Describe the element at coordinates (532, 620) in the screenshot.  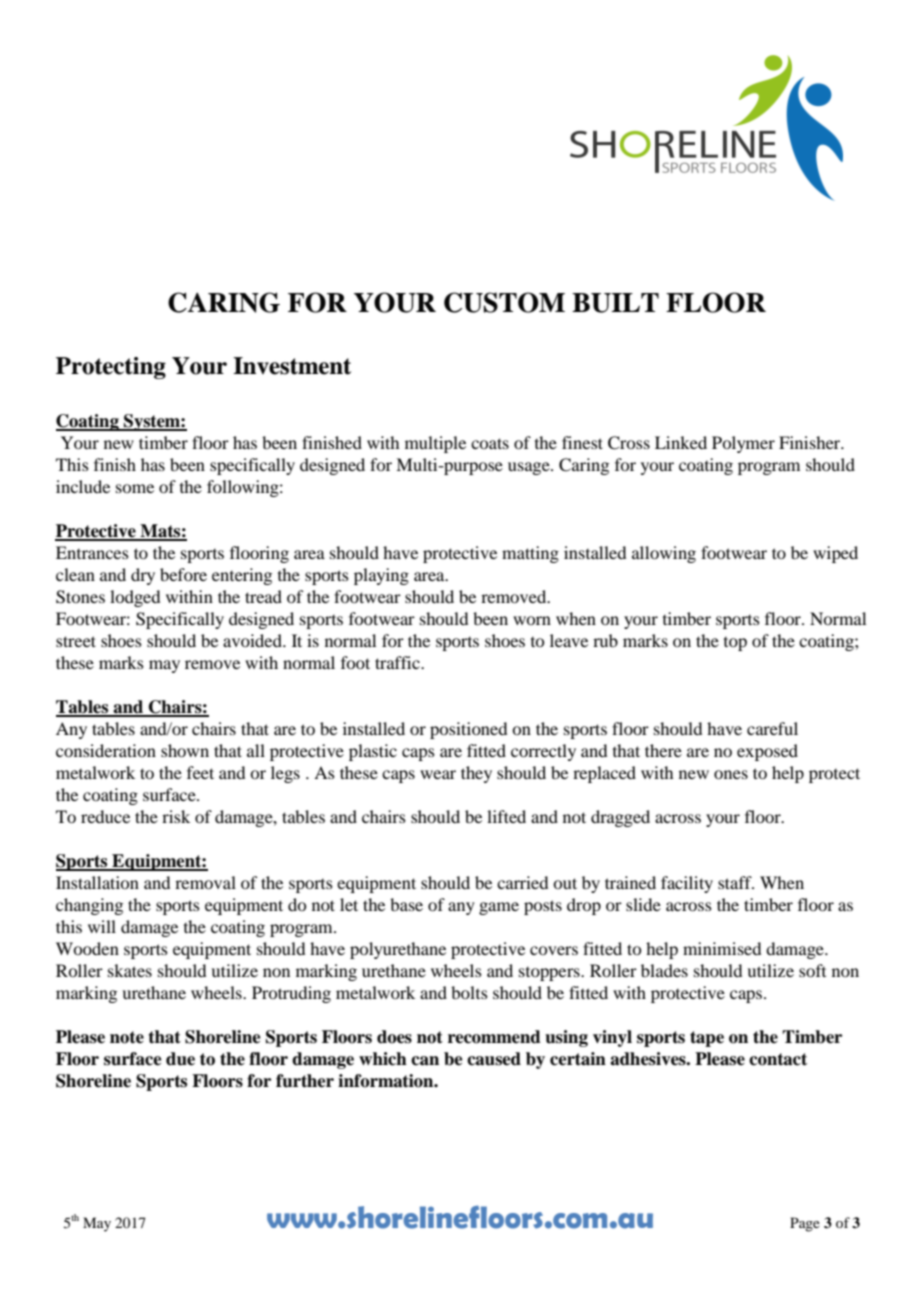
I see `worn` at that location.
